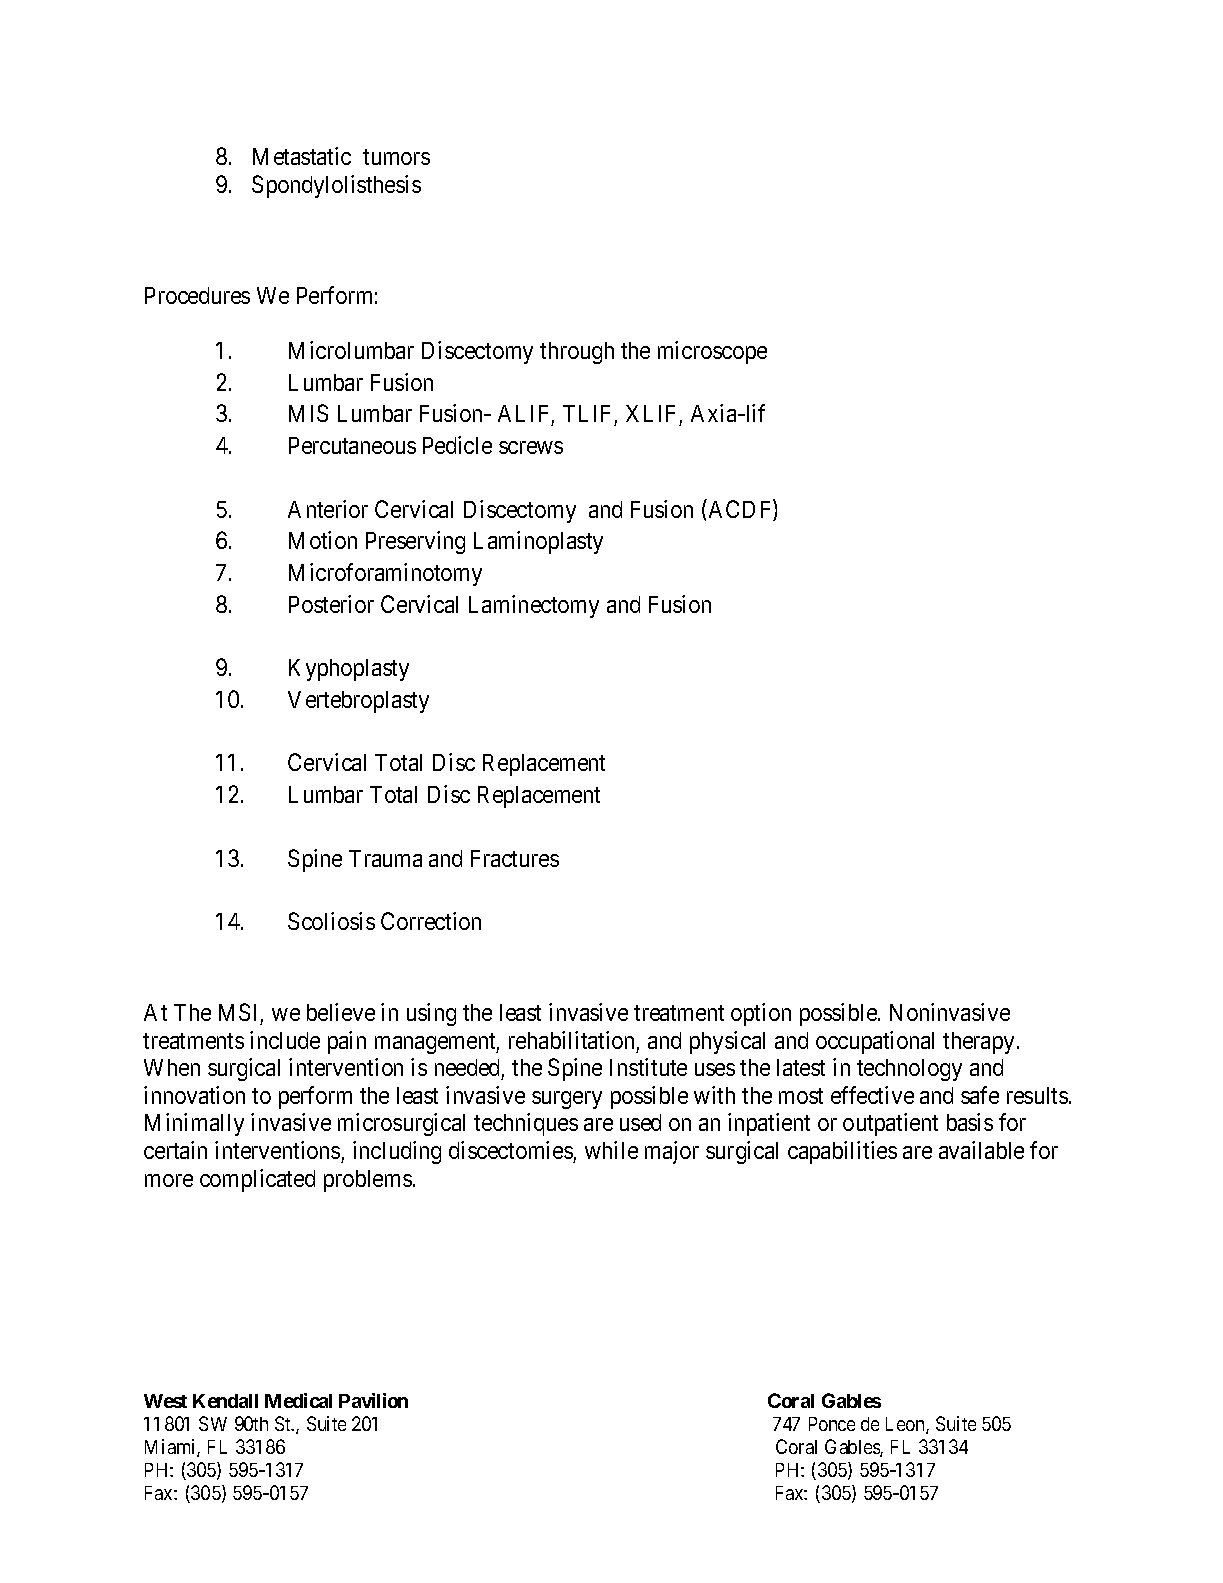 Image resolution: width=1223 pixels, height=1583 pixels. Describe the element at coordinates (648, 1067) in the screenshot. I see `Institute` at that location.
